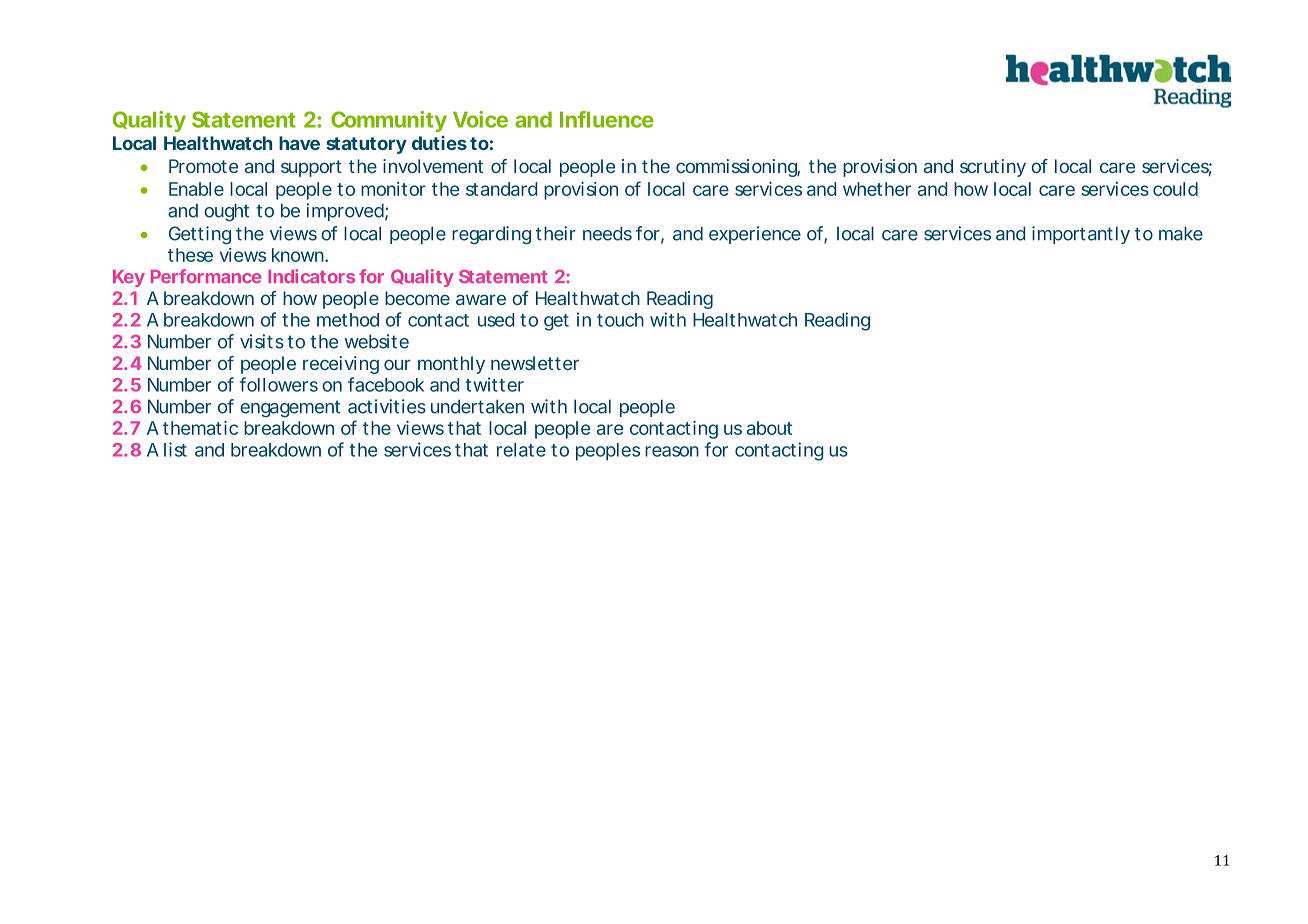  Describe the element at coordinates (607, 233) in the screenshot. I see `needs` at that location.
